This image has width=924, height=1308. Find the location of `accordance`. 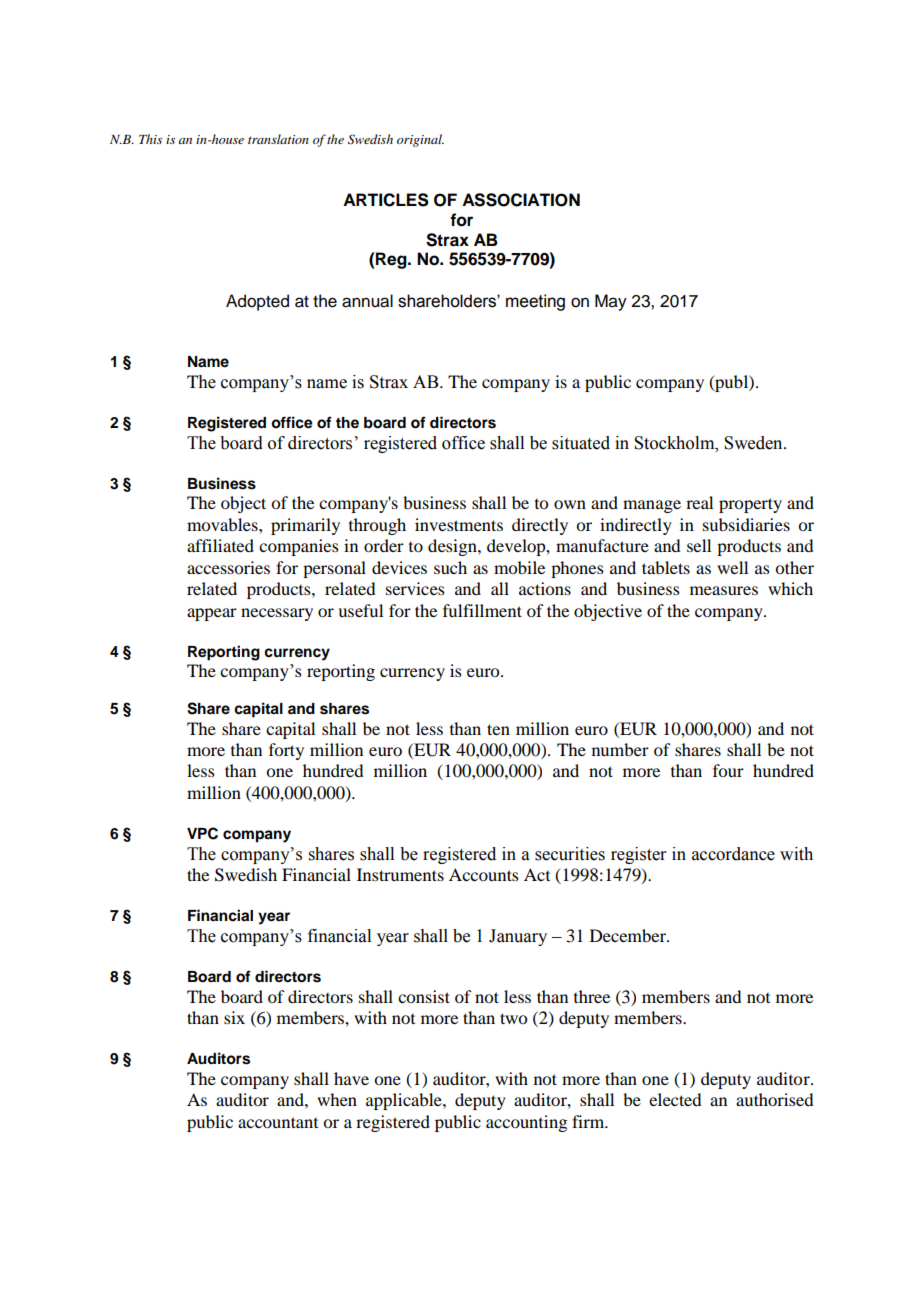

accordance is located at coordinates (733, 854).
